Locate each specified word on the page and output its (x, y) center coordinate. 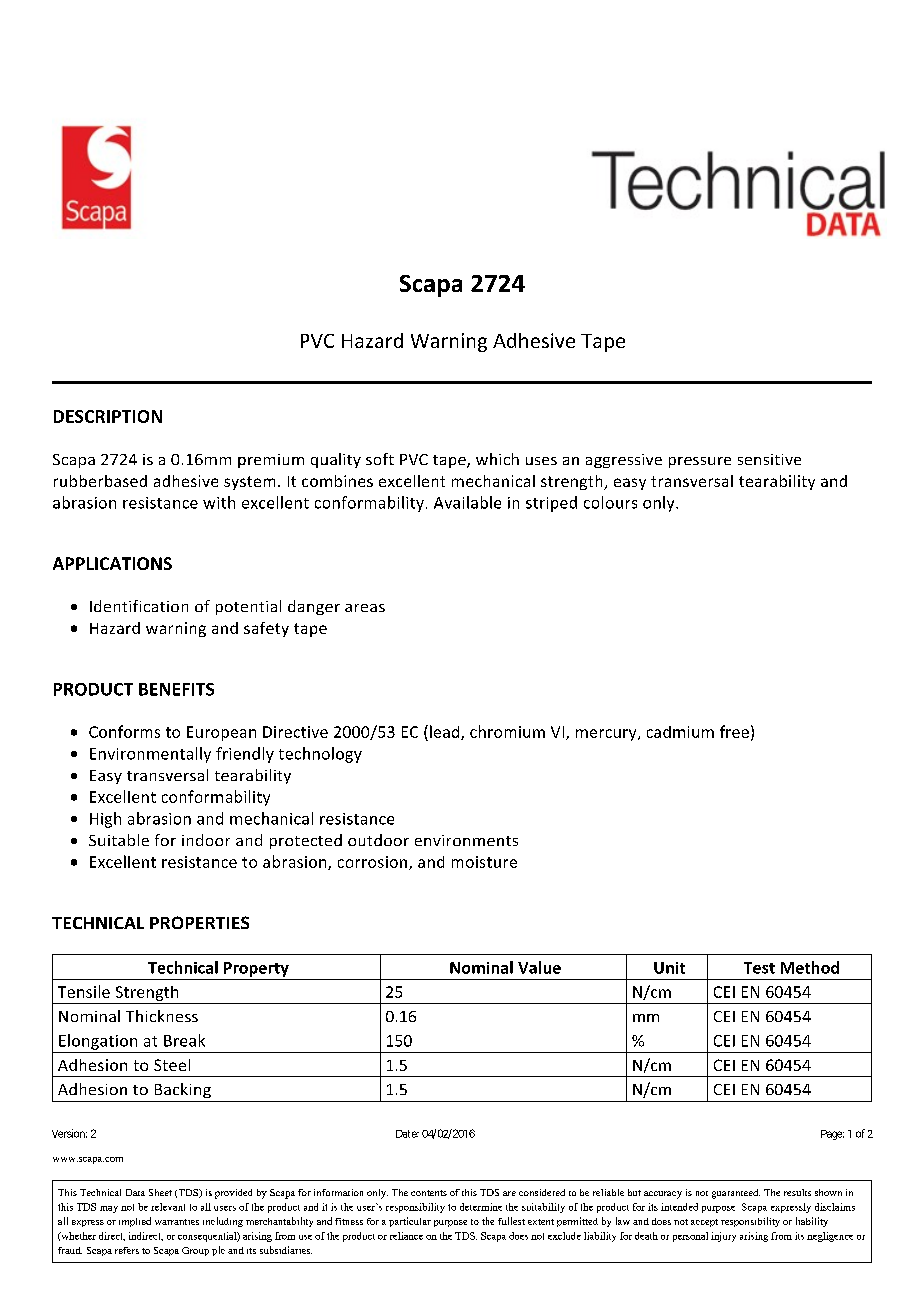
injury (723, 1237)
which (497, 459)
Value (539, 967)
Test (759, 968)
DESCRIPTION (108, 416)
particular (410, 1222)
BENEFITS (176, 689)
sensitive (769, 459)
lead (446, 732)
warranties (177, 1222)
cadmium (680, 732)
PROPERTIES (199, 922)
